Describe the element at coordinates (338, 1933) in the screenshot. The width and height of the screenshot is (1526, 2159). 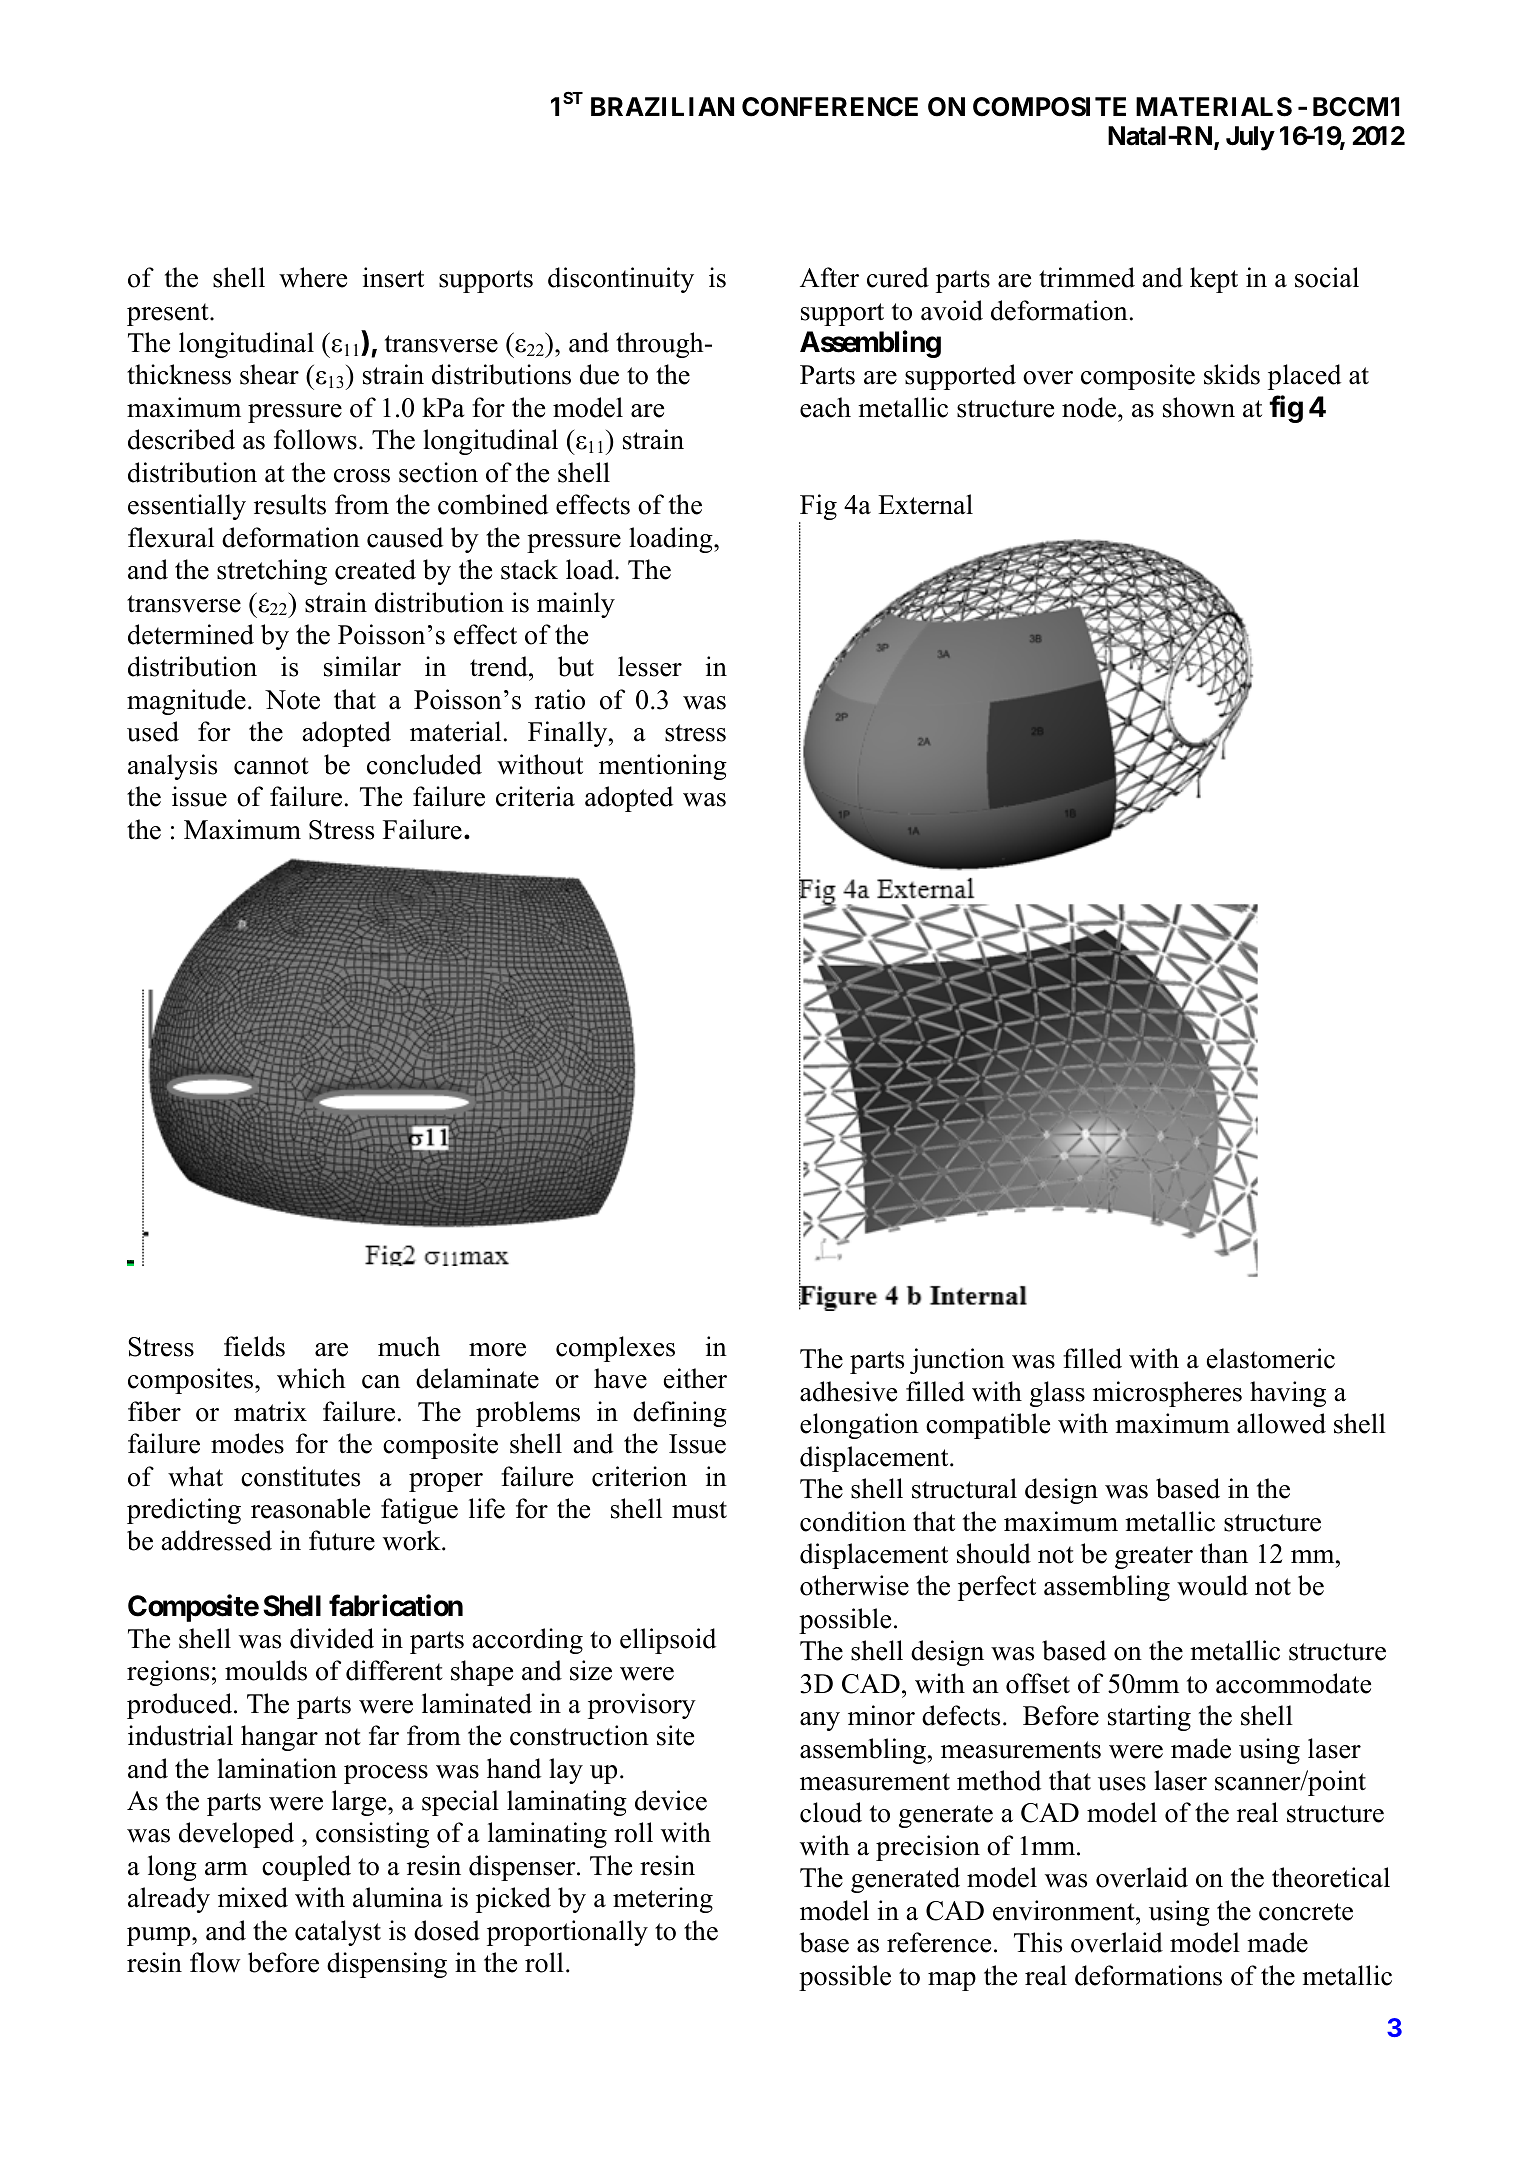
I see `catalyst` at that location.
